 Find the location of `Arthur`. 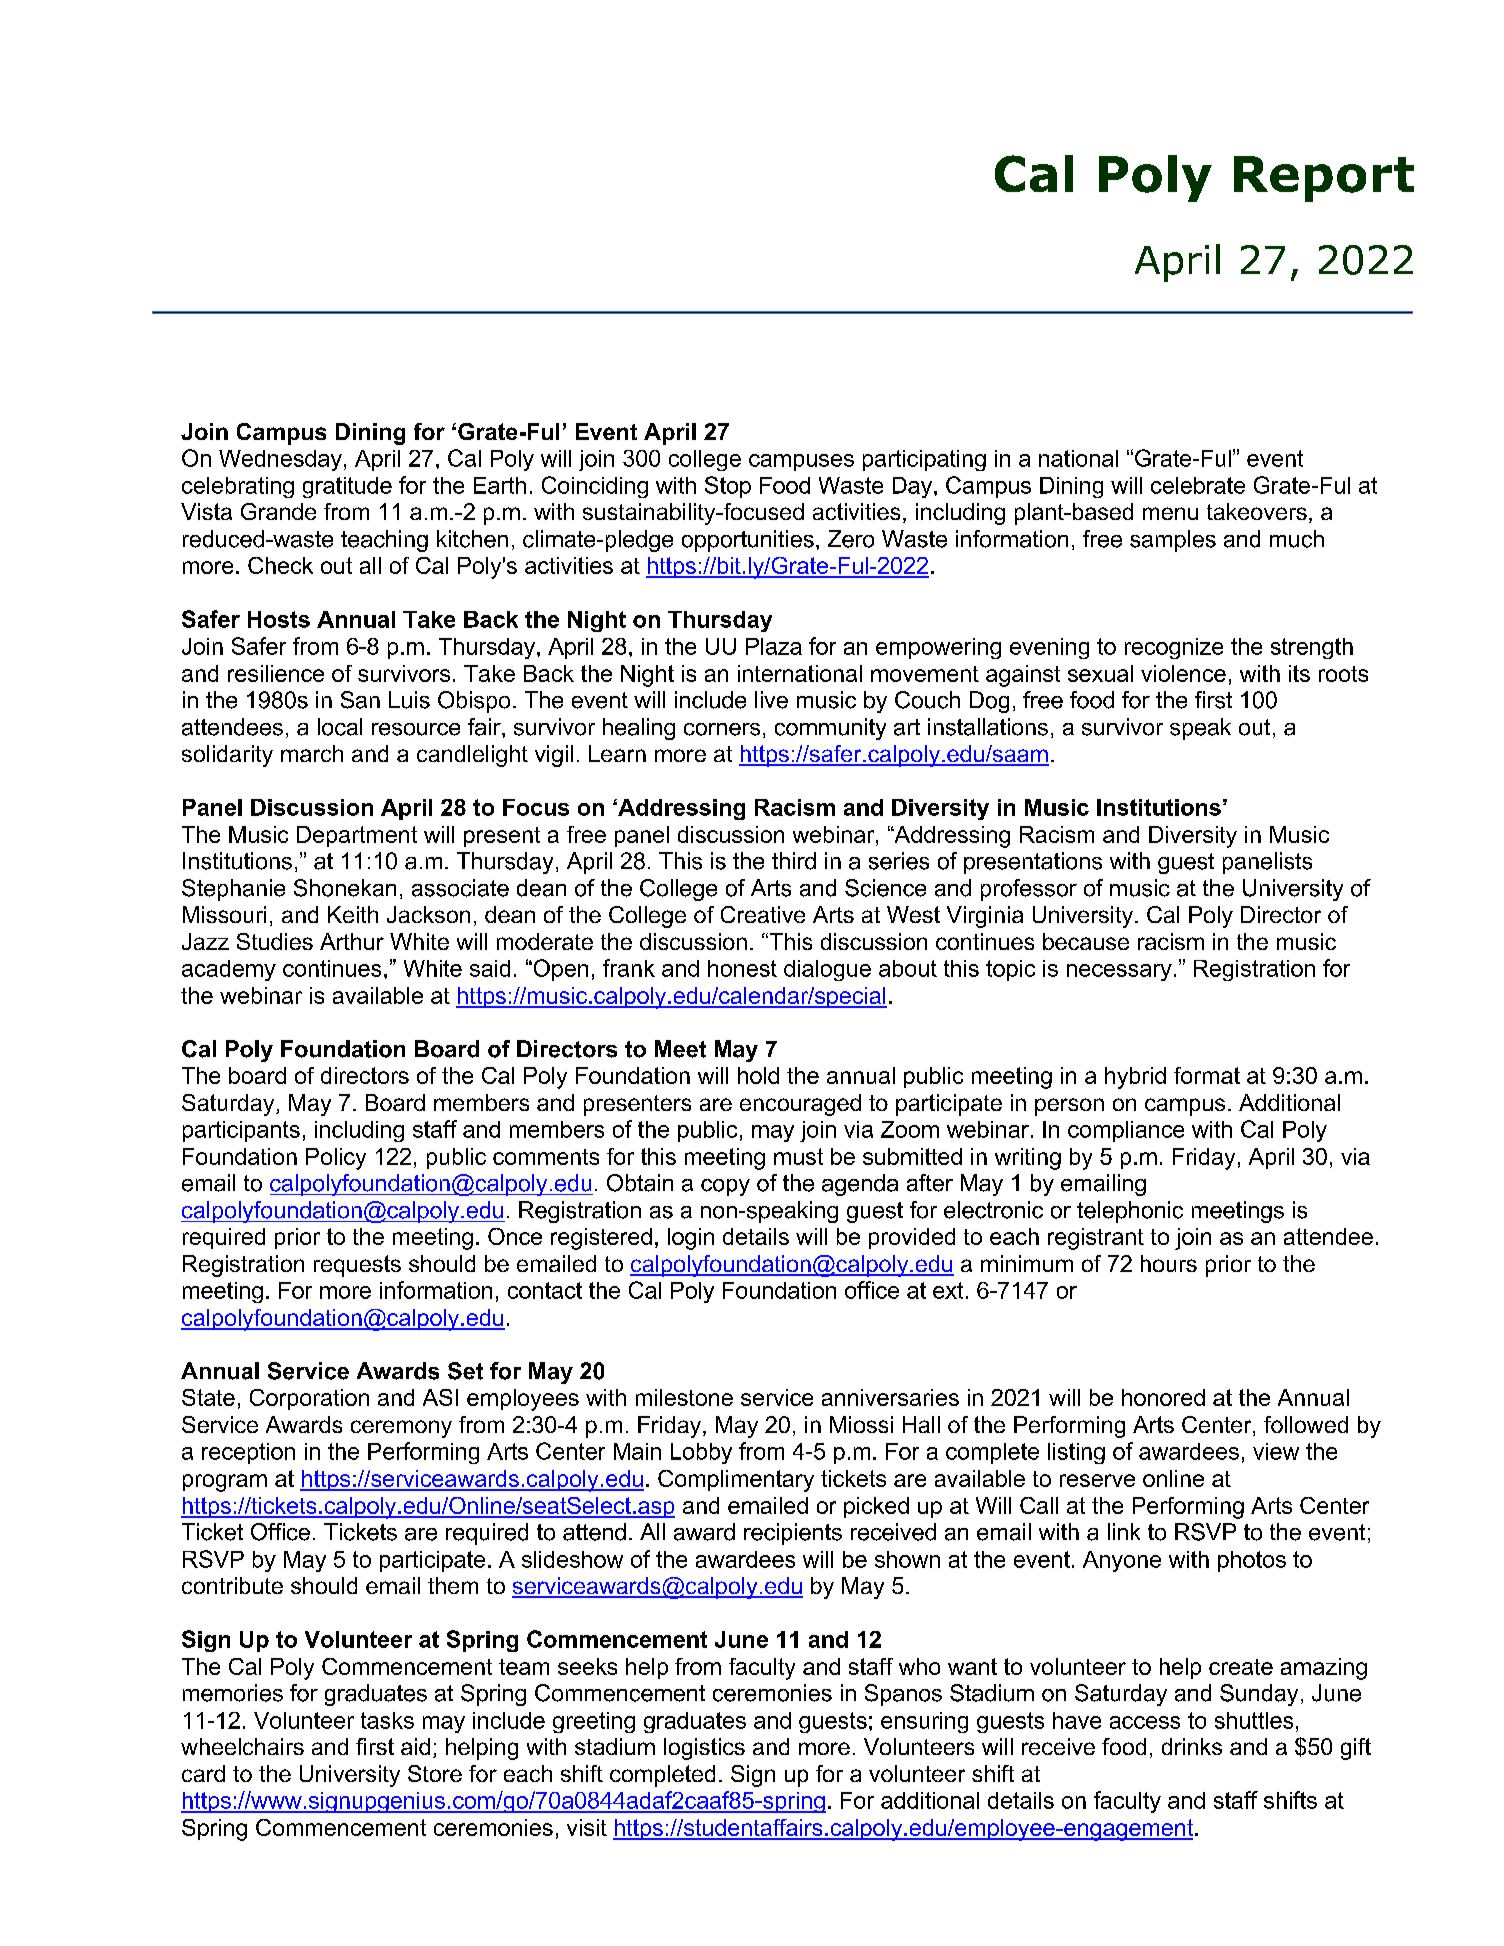

Arthur is located at coordinates (352, 941).
